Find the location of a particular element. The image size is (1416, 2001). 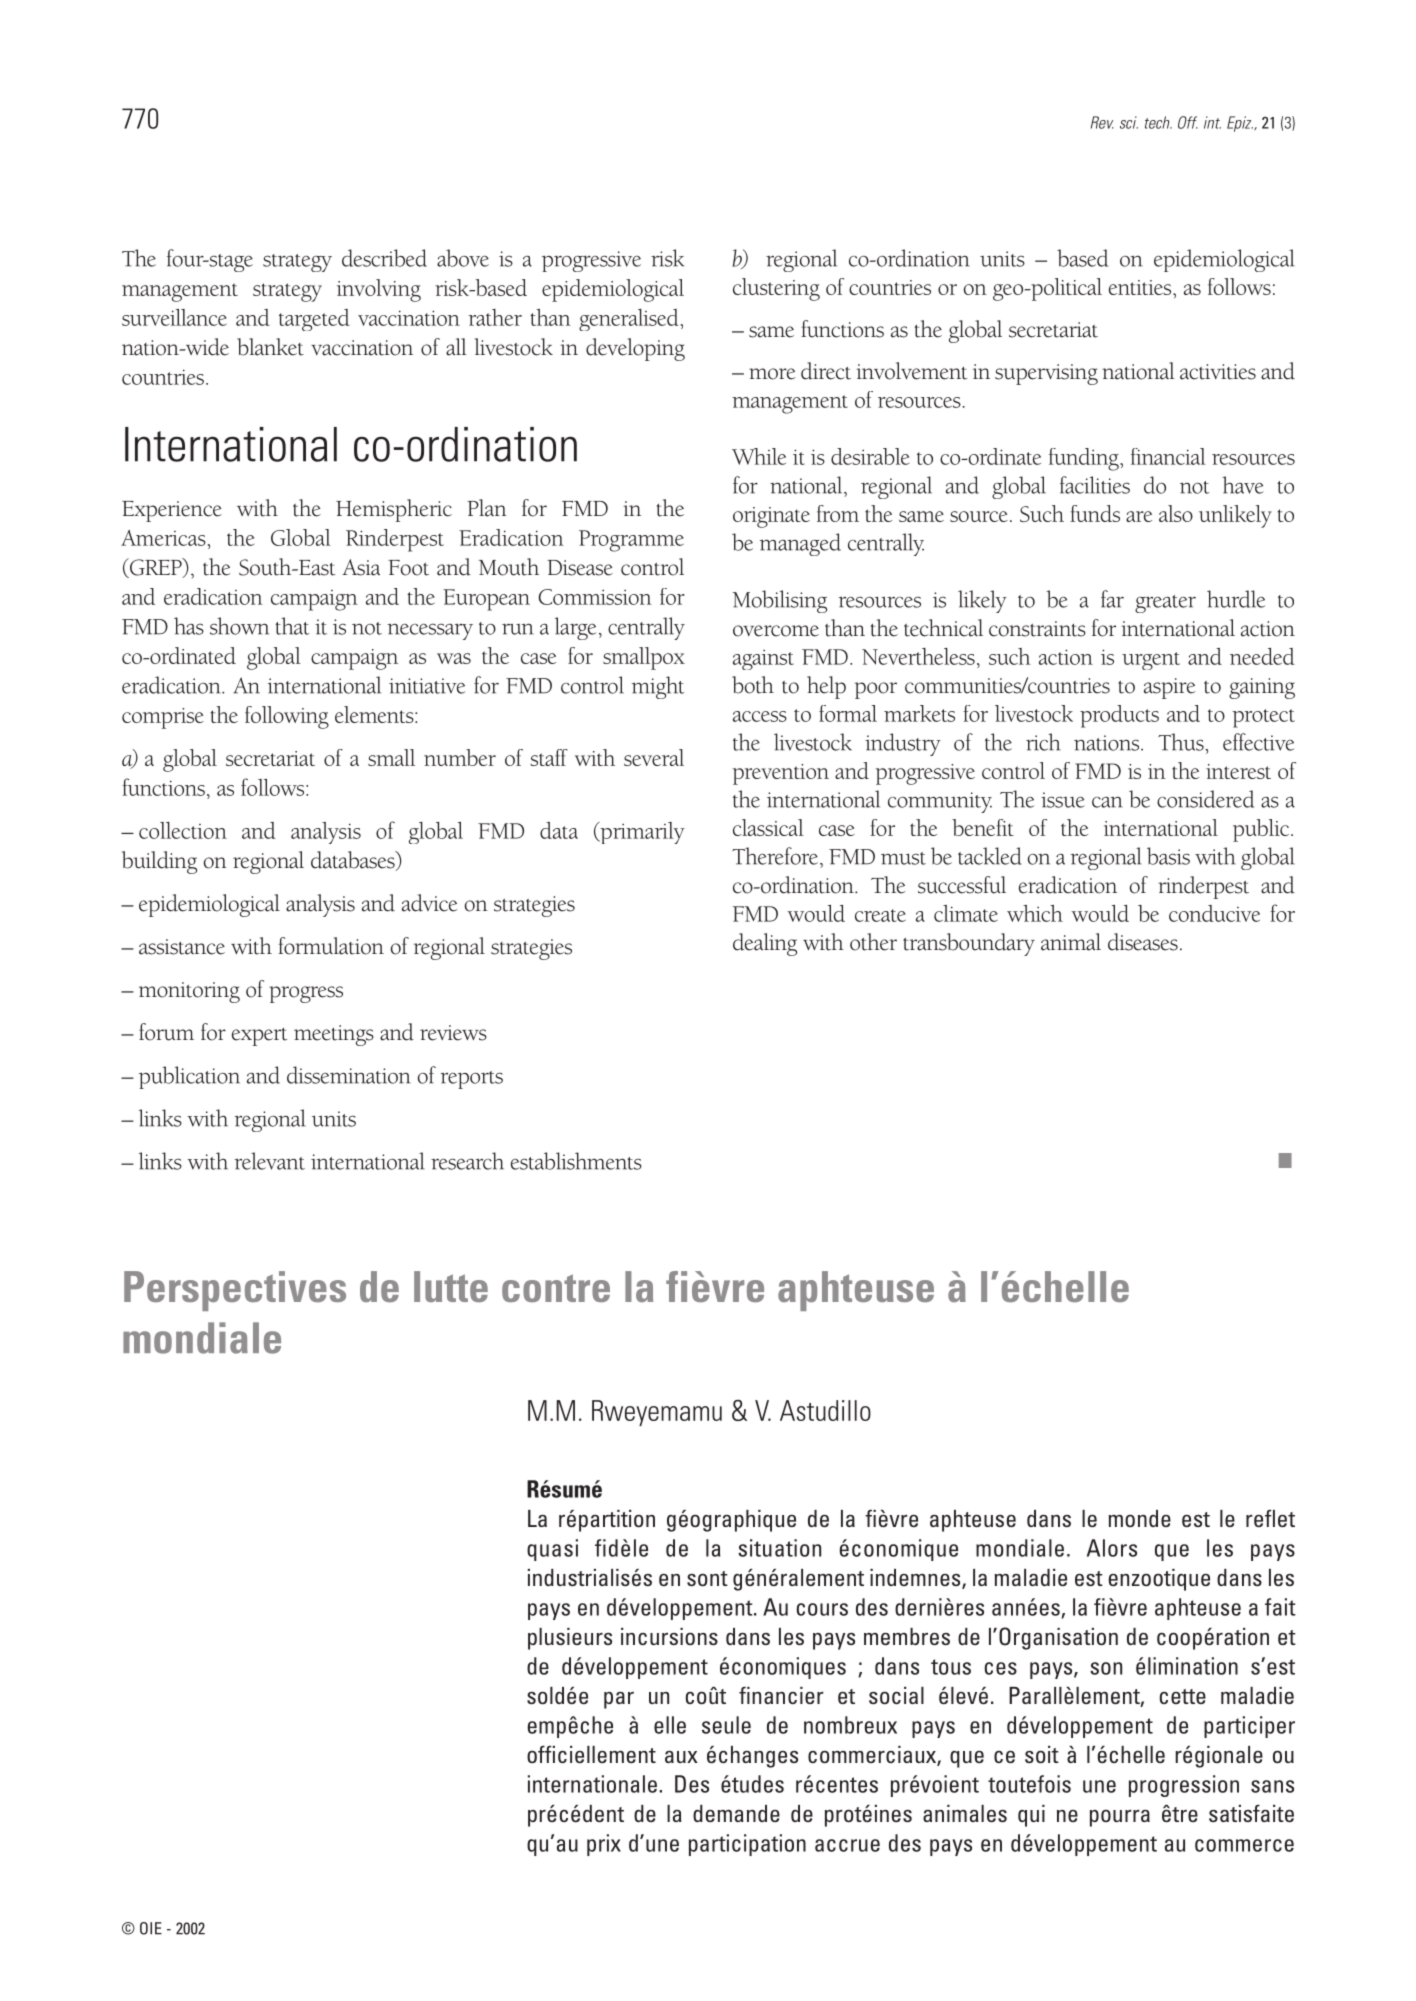

Mobilising is located at coordinates (780, 601).
